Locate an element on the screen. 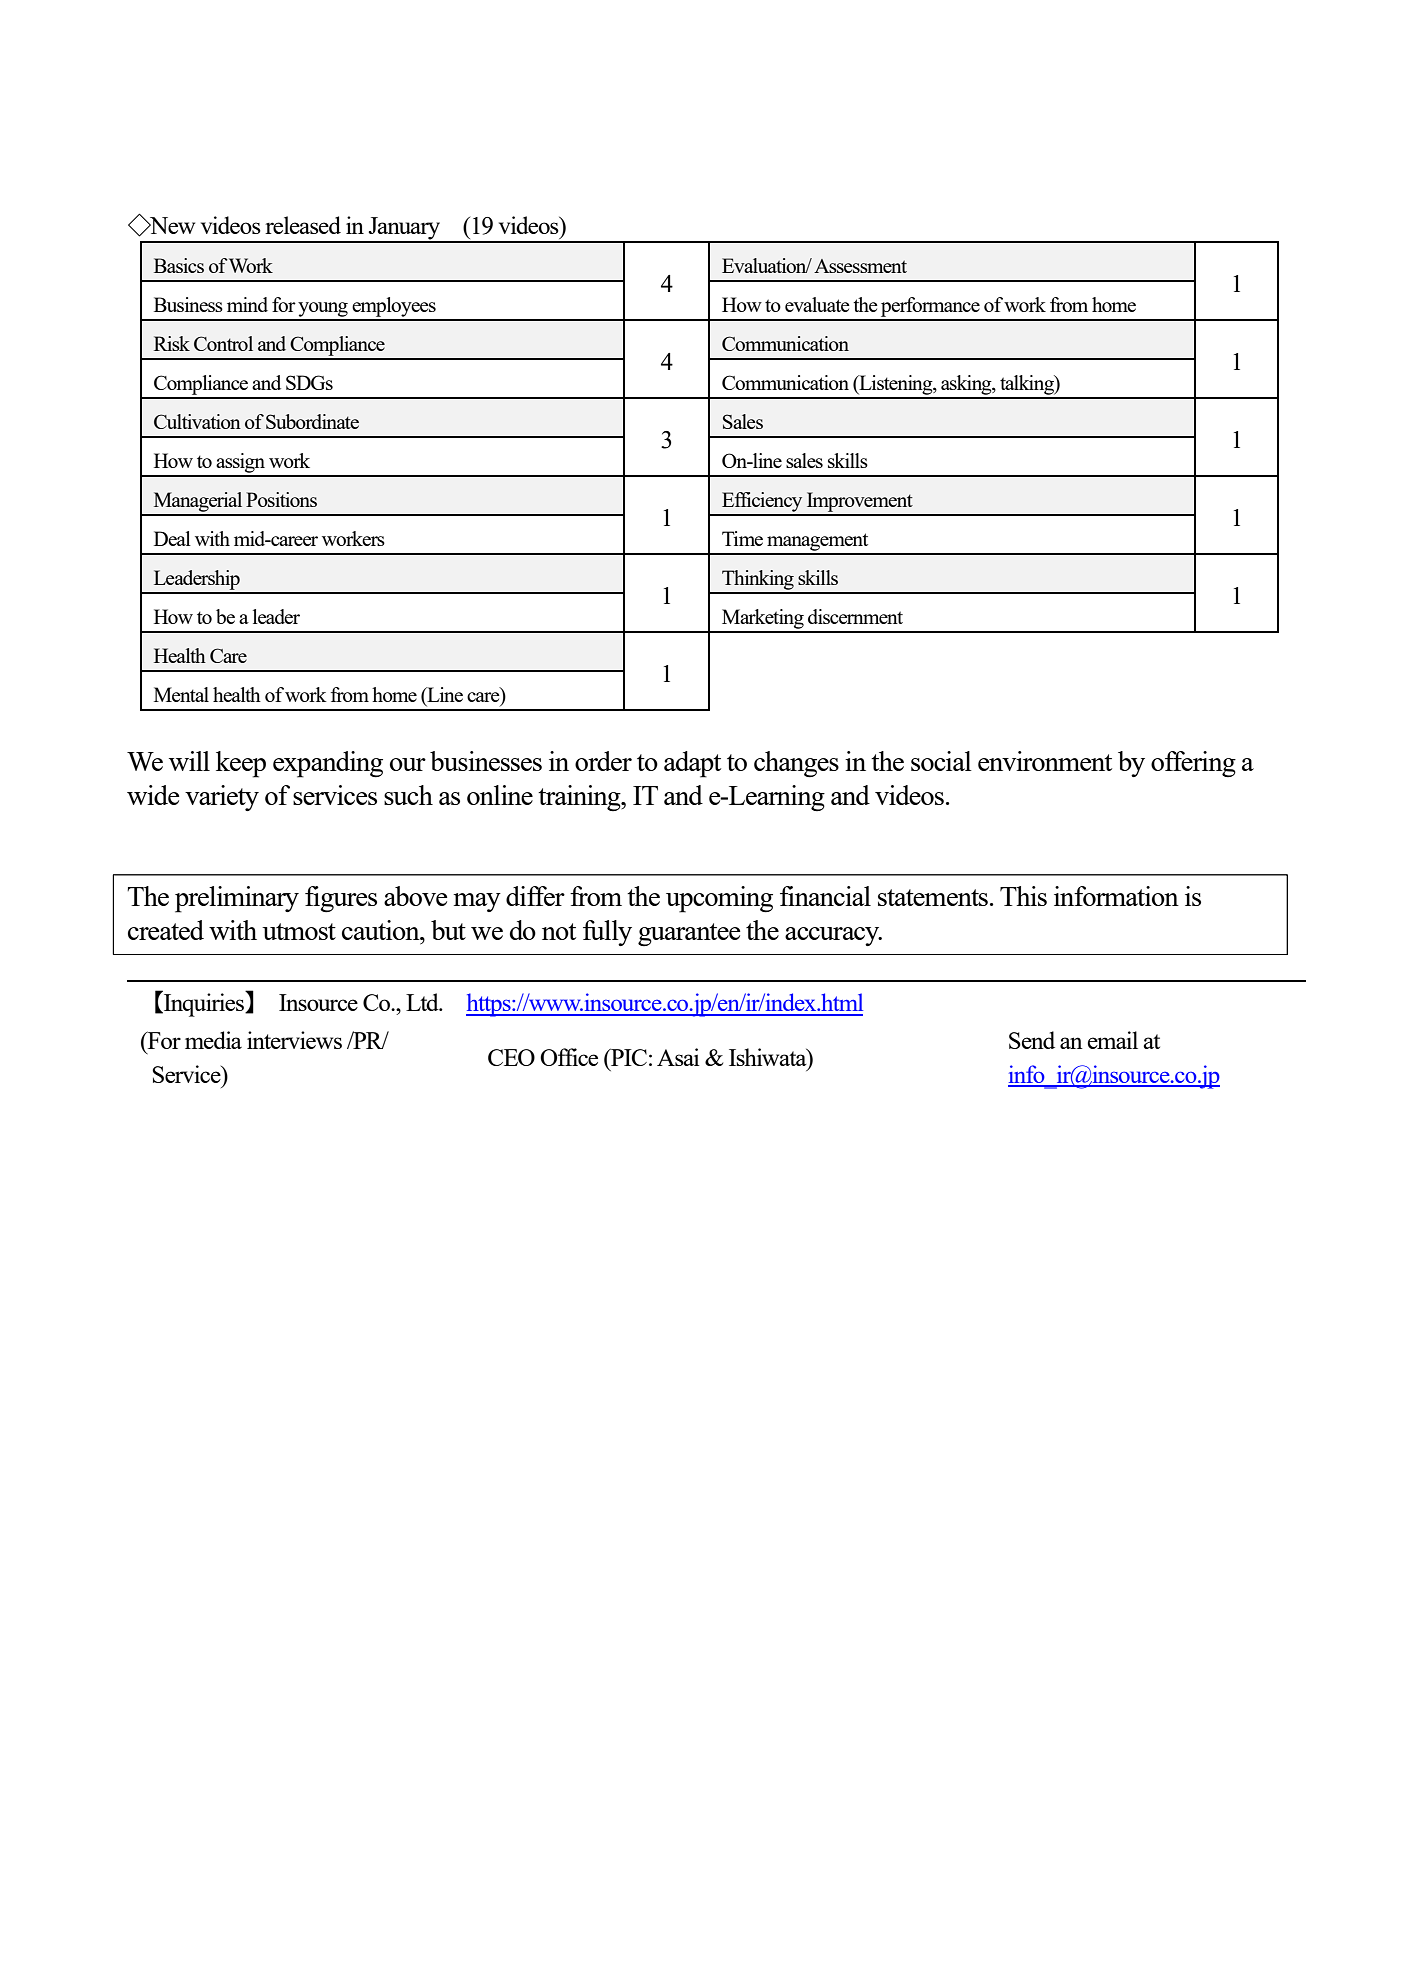 The image size is (1406, 1988). Basics is located at coordinates (179, 265).
